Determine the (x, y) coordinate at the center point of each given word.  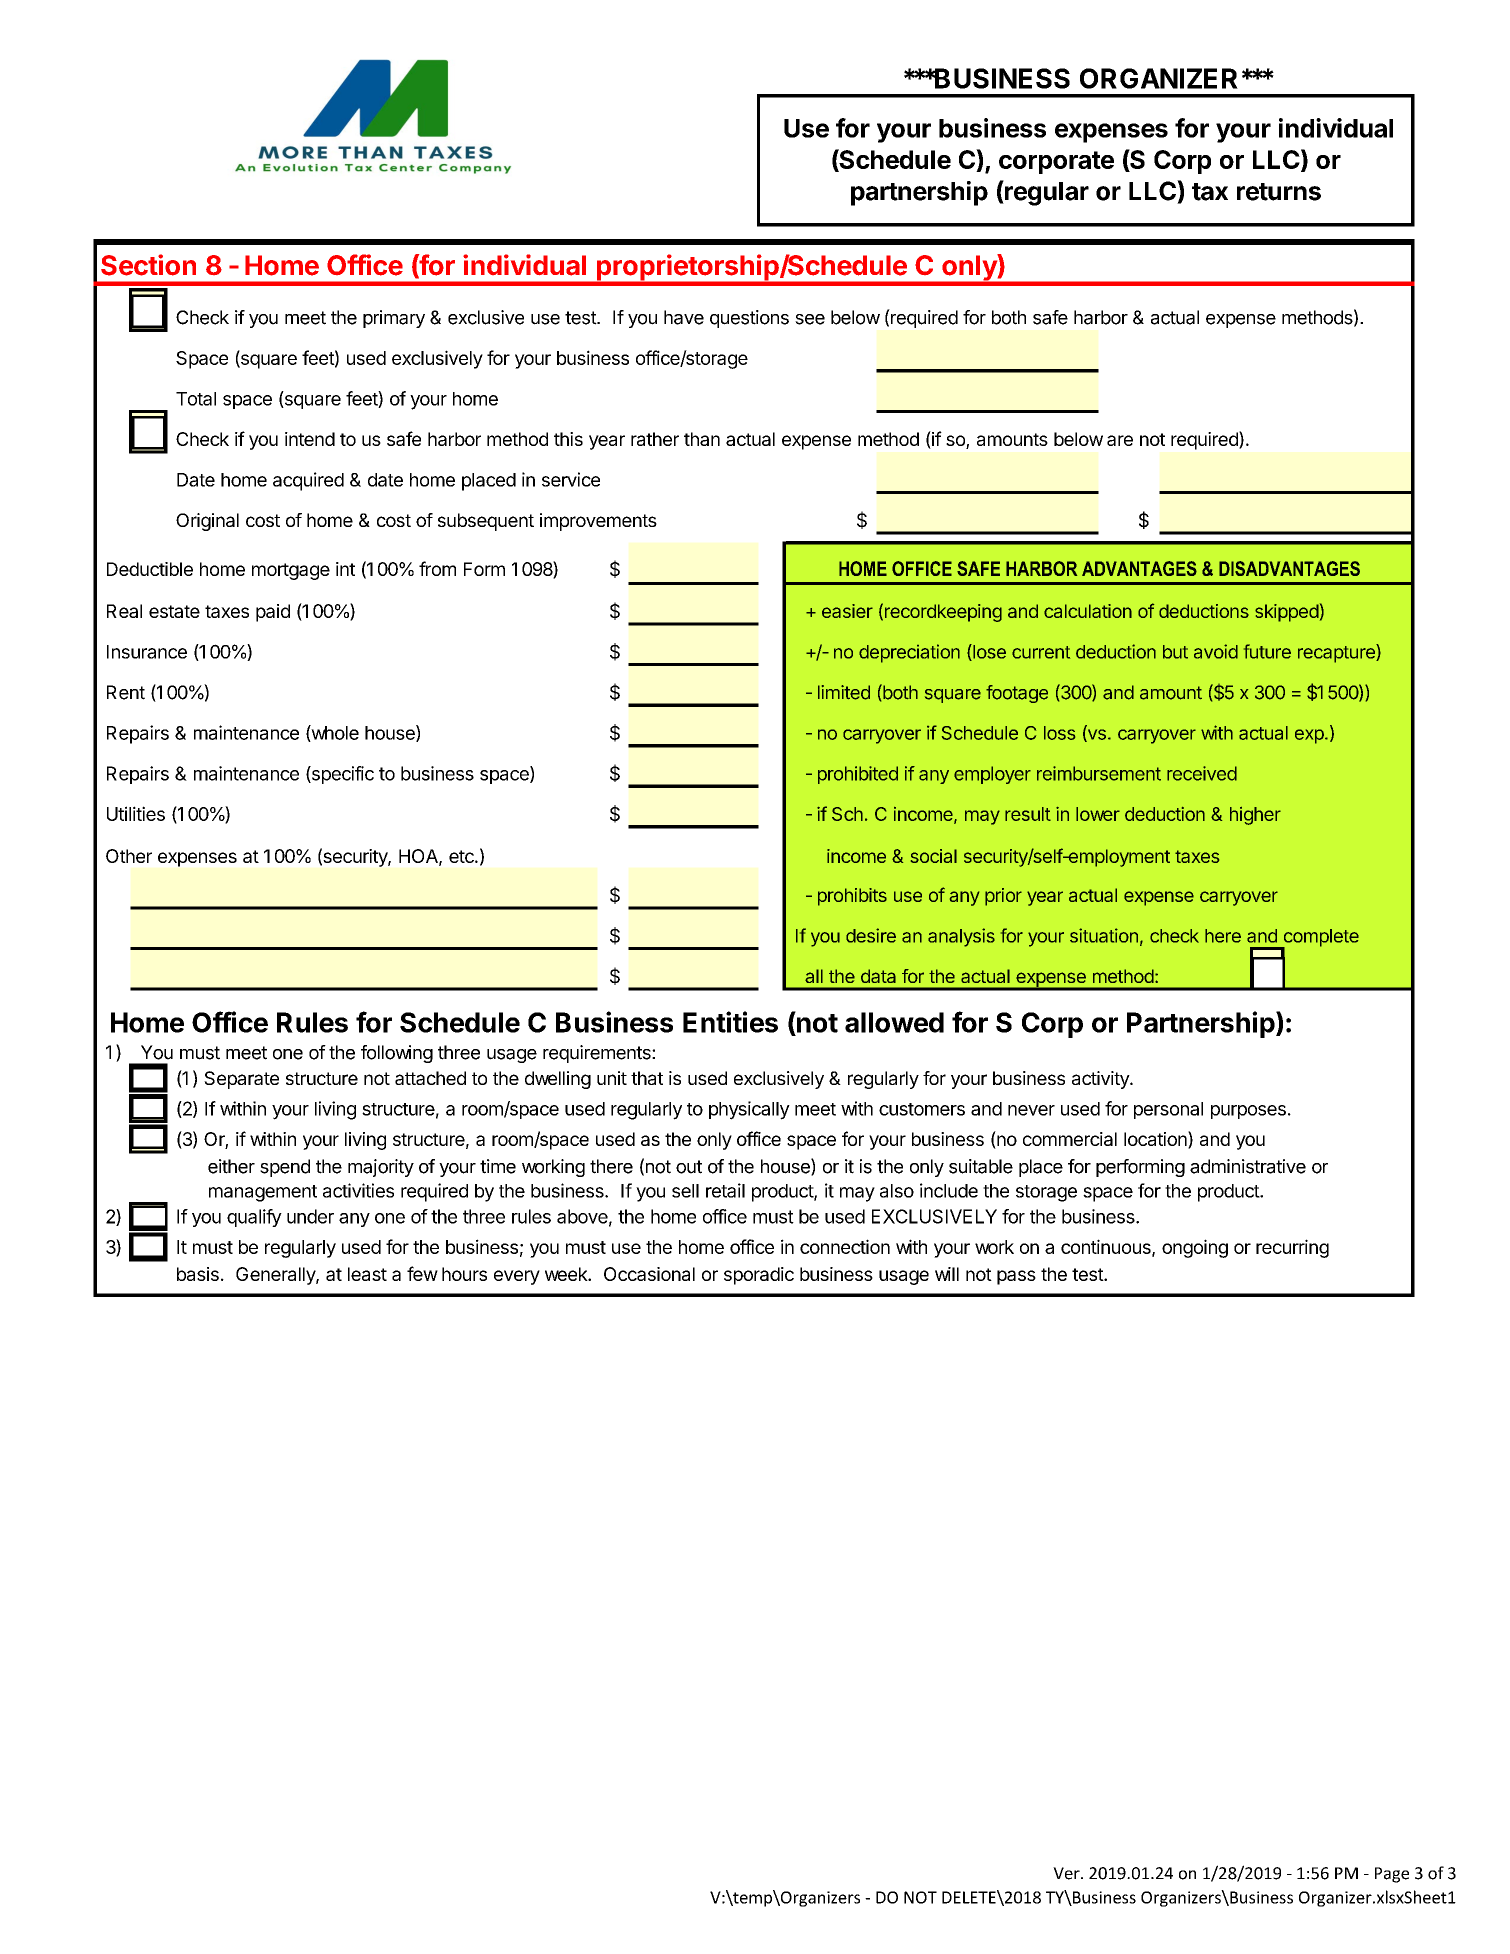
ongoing (1195, 1248)
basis (198, 1274)
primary (394, 319)
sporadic (759, 1276)
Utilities (136, 813)
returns (1279, 192)
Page (1392, 1875)
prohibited (858, 775)
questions (749, 319)
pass (1016, 1277)
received (1202, 773)
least (367, 1274)
